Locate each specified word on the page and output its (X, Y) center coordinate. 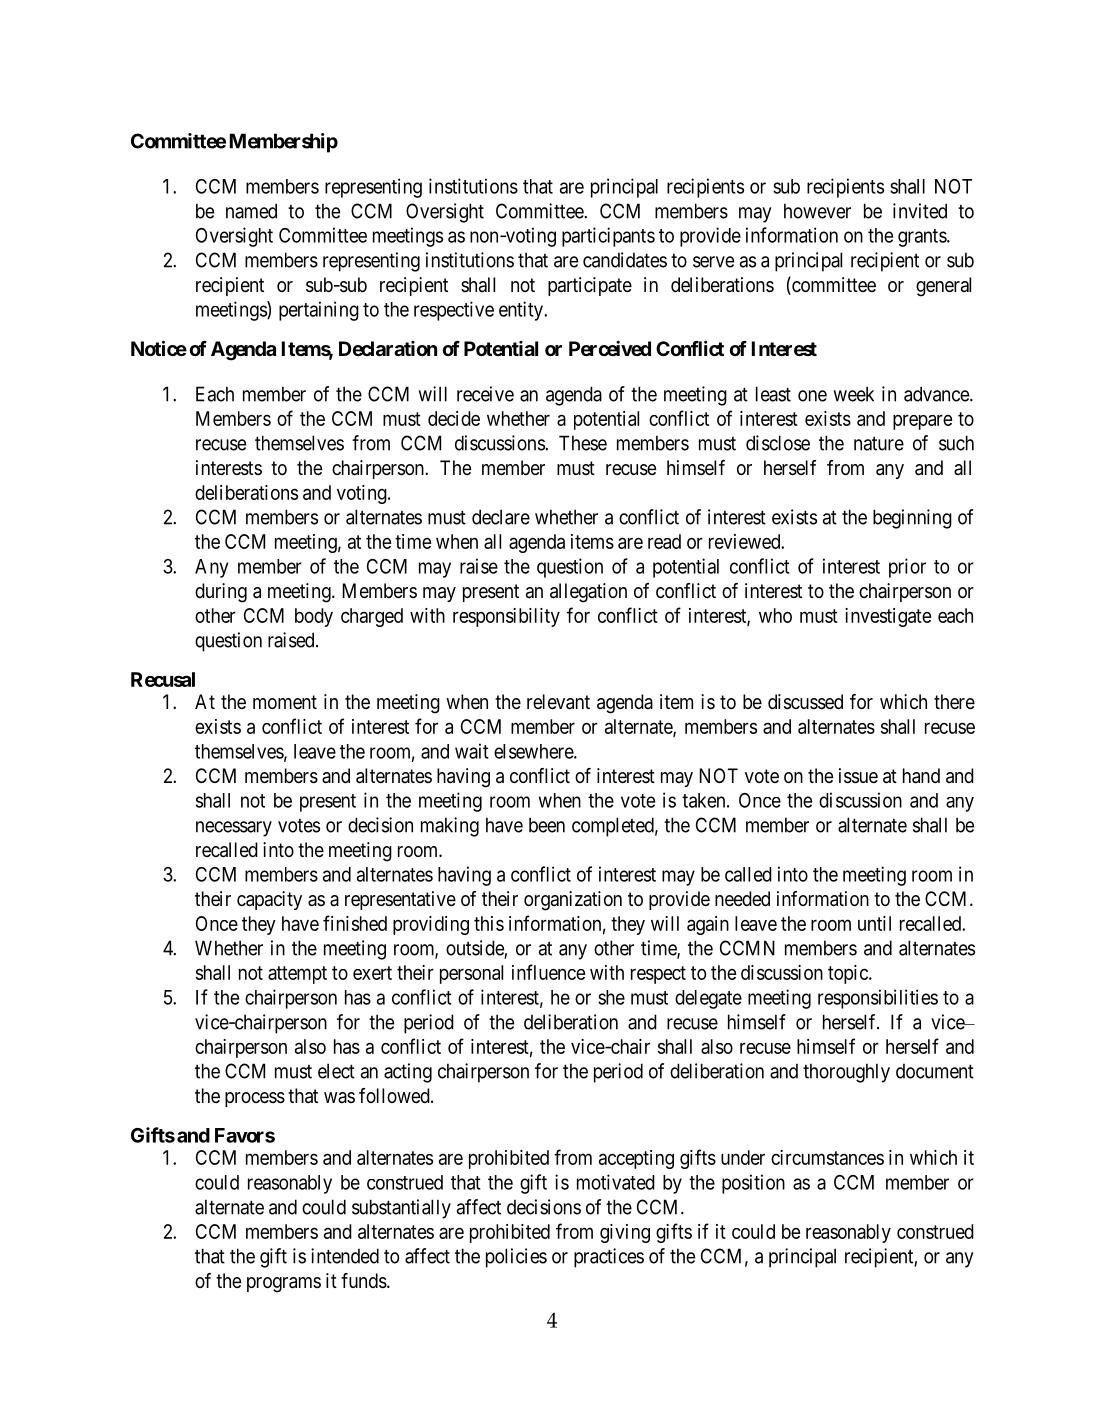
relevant (558, 702)
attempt (297, 975)
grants (923, 238)
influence (548, 972)
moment (285, 702)
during (221, 593)
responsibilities (878, 999)
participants (608, 237)
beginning (912, 519)
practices (609, 1258)
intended (345, 1256)
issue (858, 776)
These (583, 443)
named (251, 211)
